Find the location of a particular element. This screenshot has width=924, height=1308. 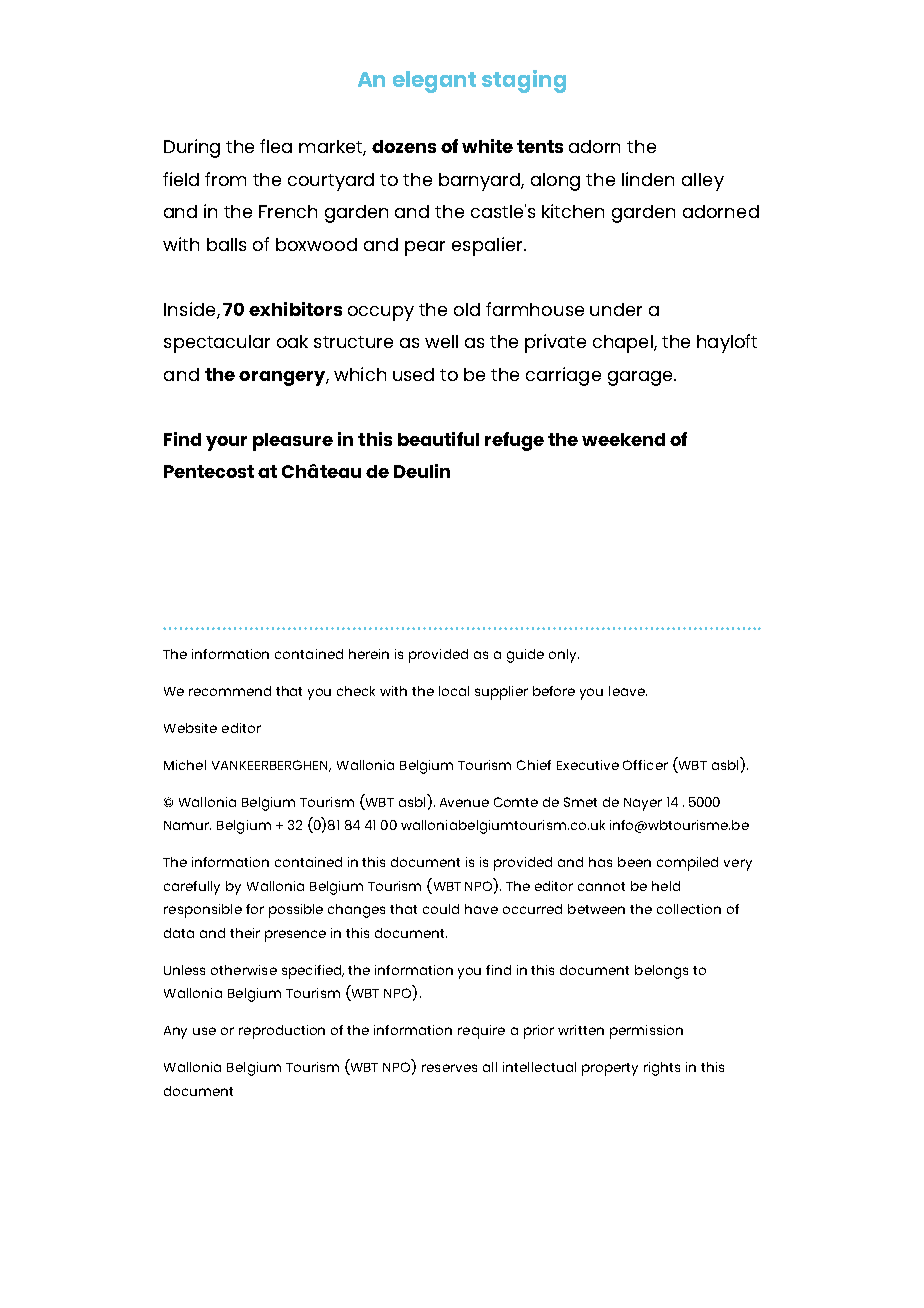

linden is located at coordinates (648, 179).
